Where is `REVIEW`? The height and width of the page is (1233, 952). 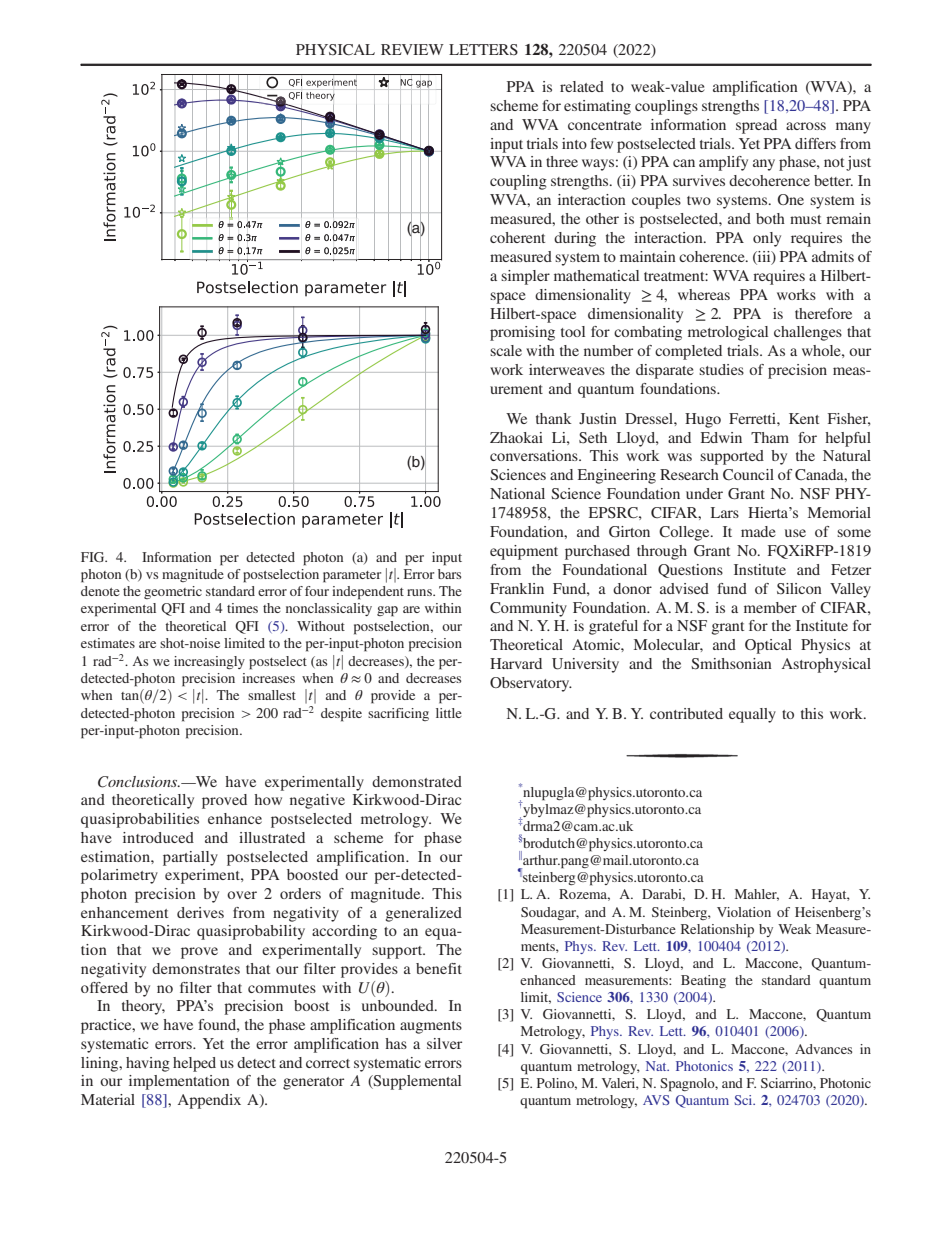
REVIEW is located at coordinates (412, 49).
